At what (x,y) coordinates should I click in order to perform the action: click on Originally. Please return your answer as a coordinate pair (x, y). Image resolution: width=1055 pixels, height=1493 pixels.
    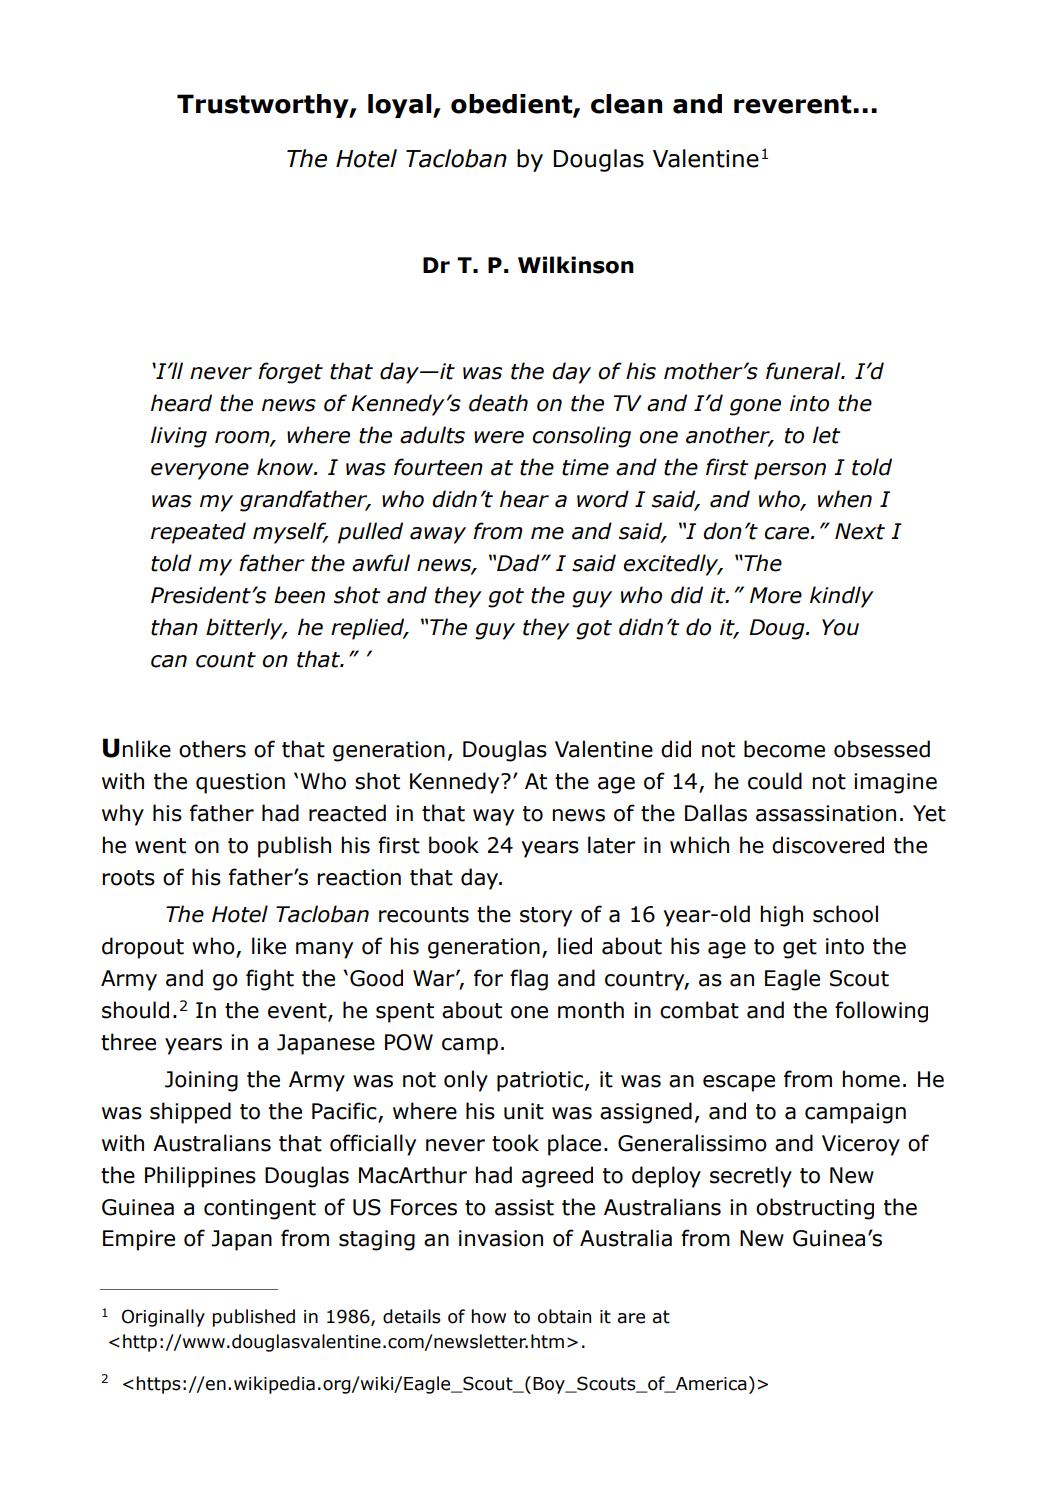
    Looking at the image, I should click on (163, 1318).
